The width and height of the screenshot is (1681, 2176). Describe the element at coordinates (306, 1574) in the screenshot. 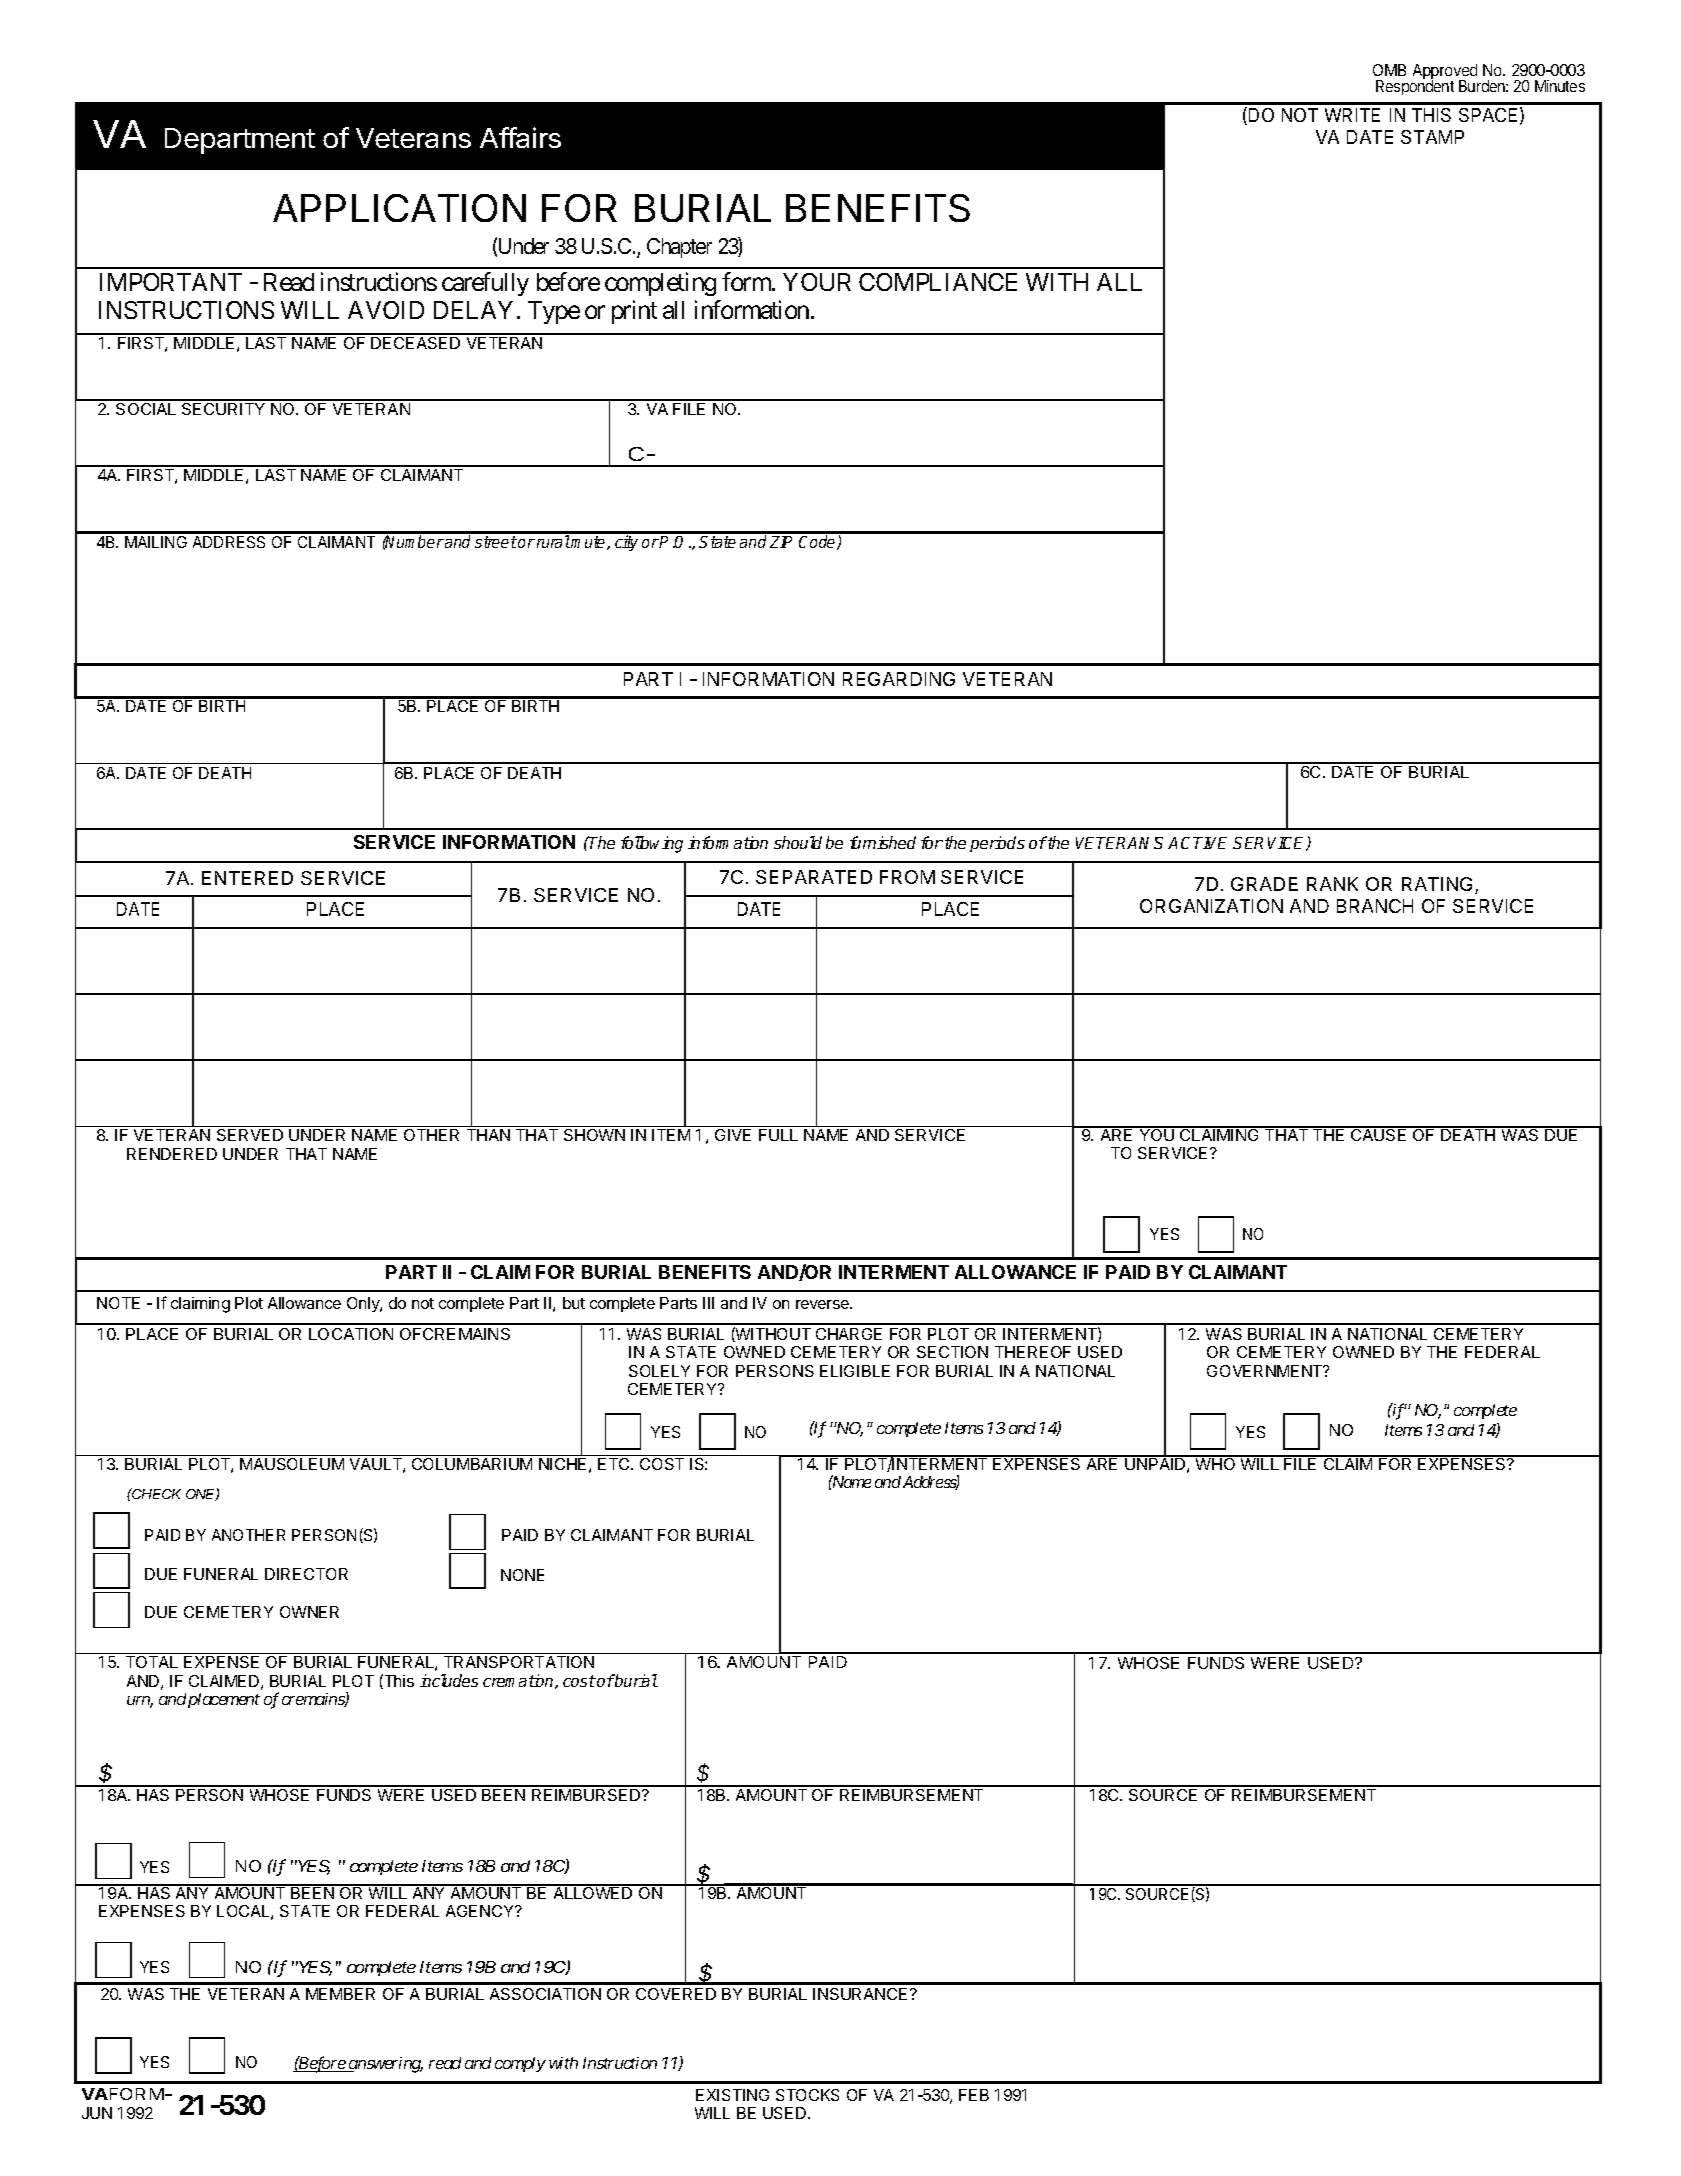

I see `DIRECTOR` at that location.
